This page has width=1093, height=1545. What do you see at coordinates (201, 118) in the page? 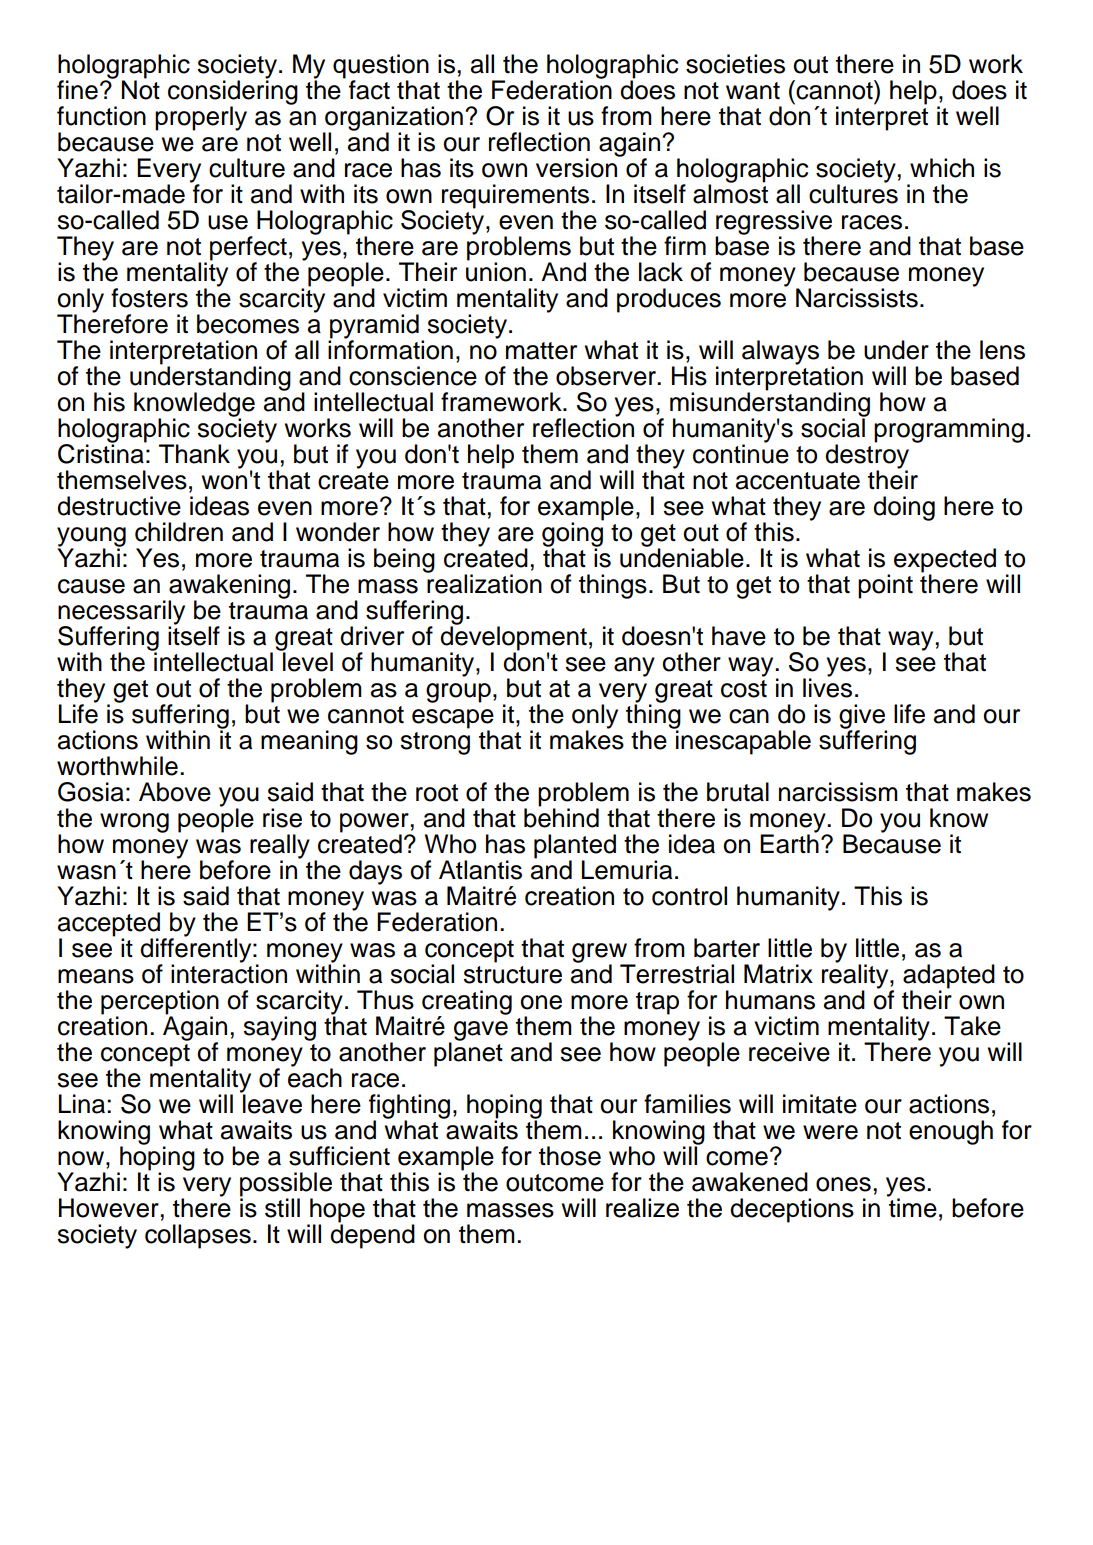
I see `properly` at bounding box center [201, 118].
